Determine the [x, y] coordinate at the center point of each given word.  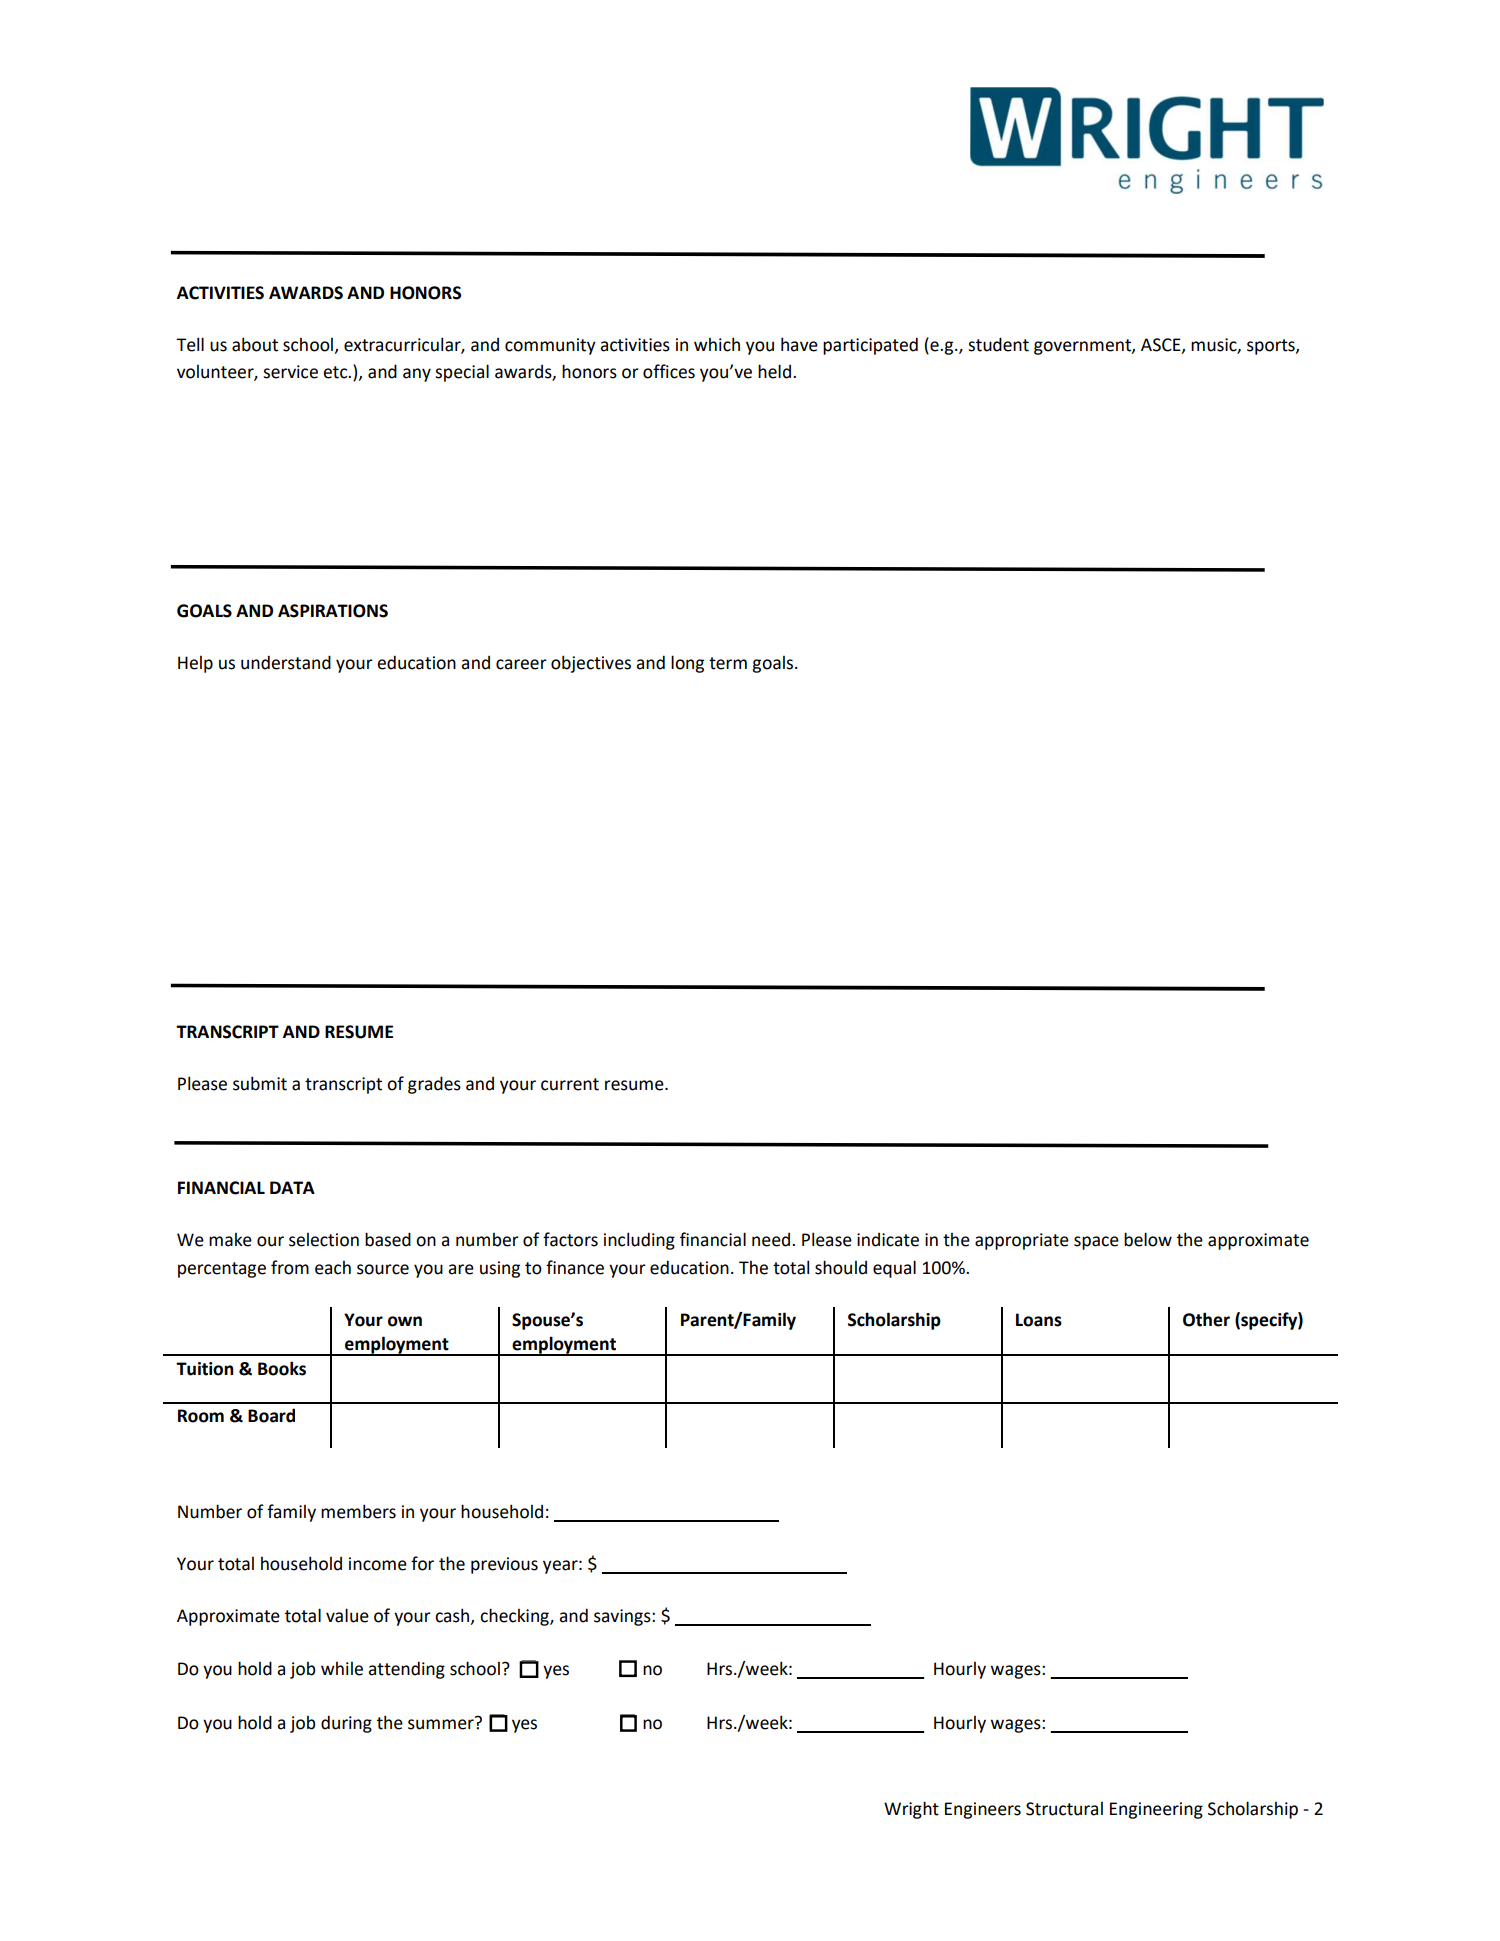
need [772, 1240]
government [1083, 347]
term [728, 663]
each [333, 1268]
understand [286, 662]
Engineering [1156, 1810]
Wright [911, 1810]
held [774, 371]
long [687, 664]
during [346, 1724]
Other [1206, 1319]
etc [336, 372]
